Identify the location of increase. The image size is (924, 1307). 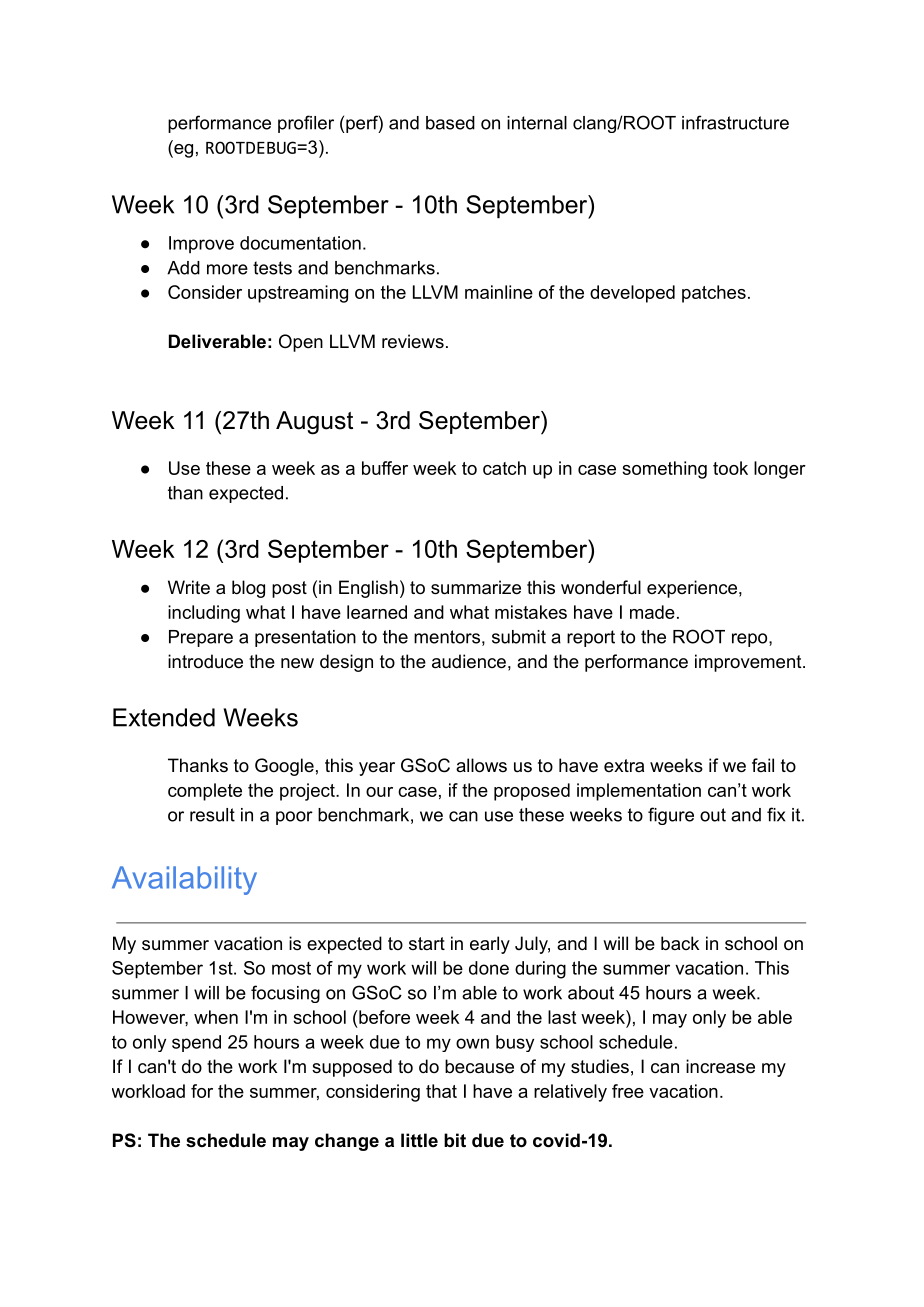
(720, 1066).
